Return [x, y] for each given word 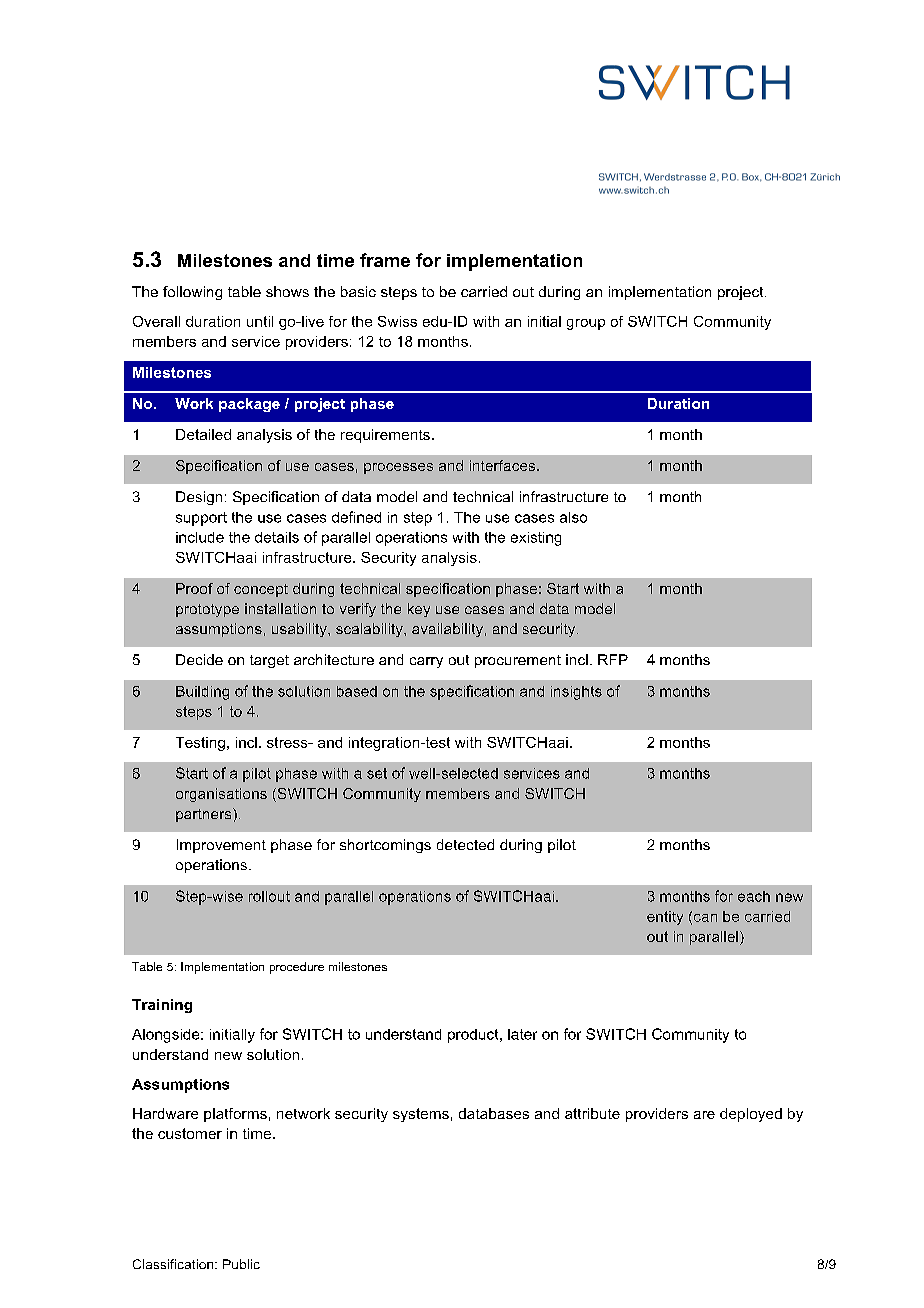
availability [447, 630]
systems [421, 1115]
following [192, 293]
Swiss [397, 321]
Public [241, 1264]
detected [465, 844]
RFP [613, 659]
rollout [269, 896]
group [586, 324]
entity [665, 918]
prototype [207, 610]
